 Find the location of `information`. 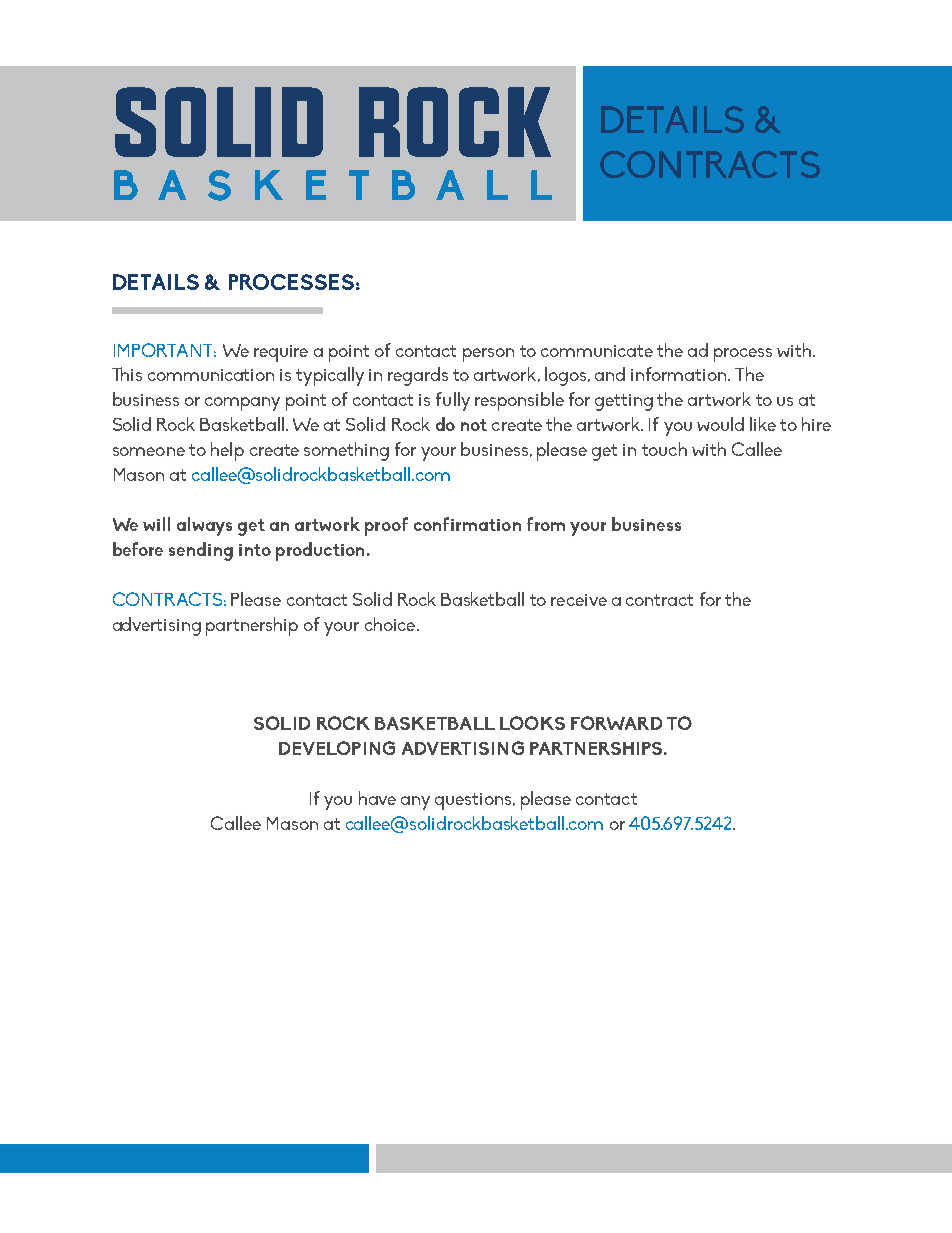

information is located at coordinates (680, 374).
